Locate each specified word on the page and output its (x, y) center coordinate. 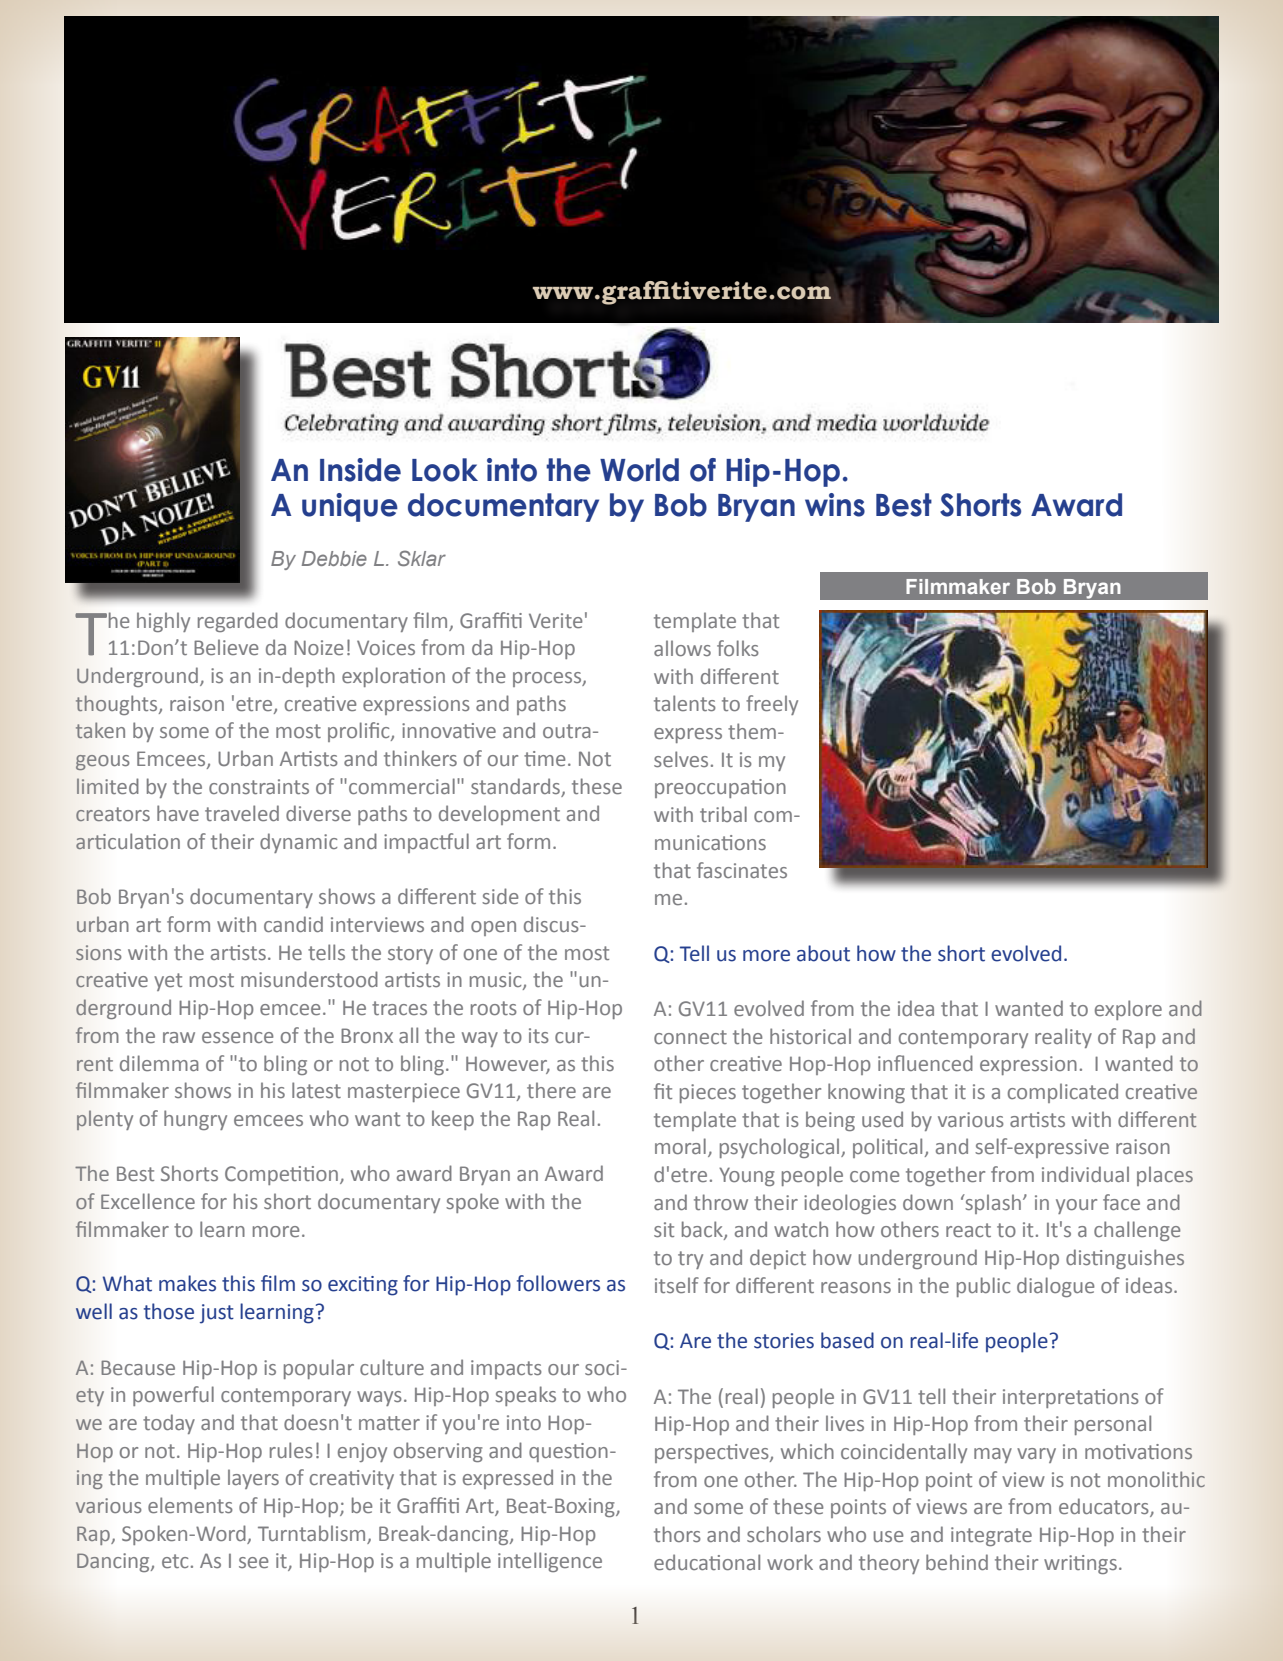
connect (690, 1037)
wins (835, 505)
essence (238, 1037)
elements (190, 1505)
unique (350, 507)
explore (1128, 1010)
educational (707, 1562)
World (639, 470)
